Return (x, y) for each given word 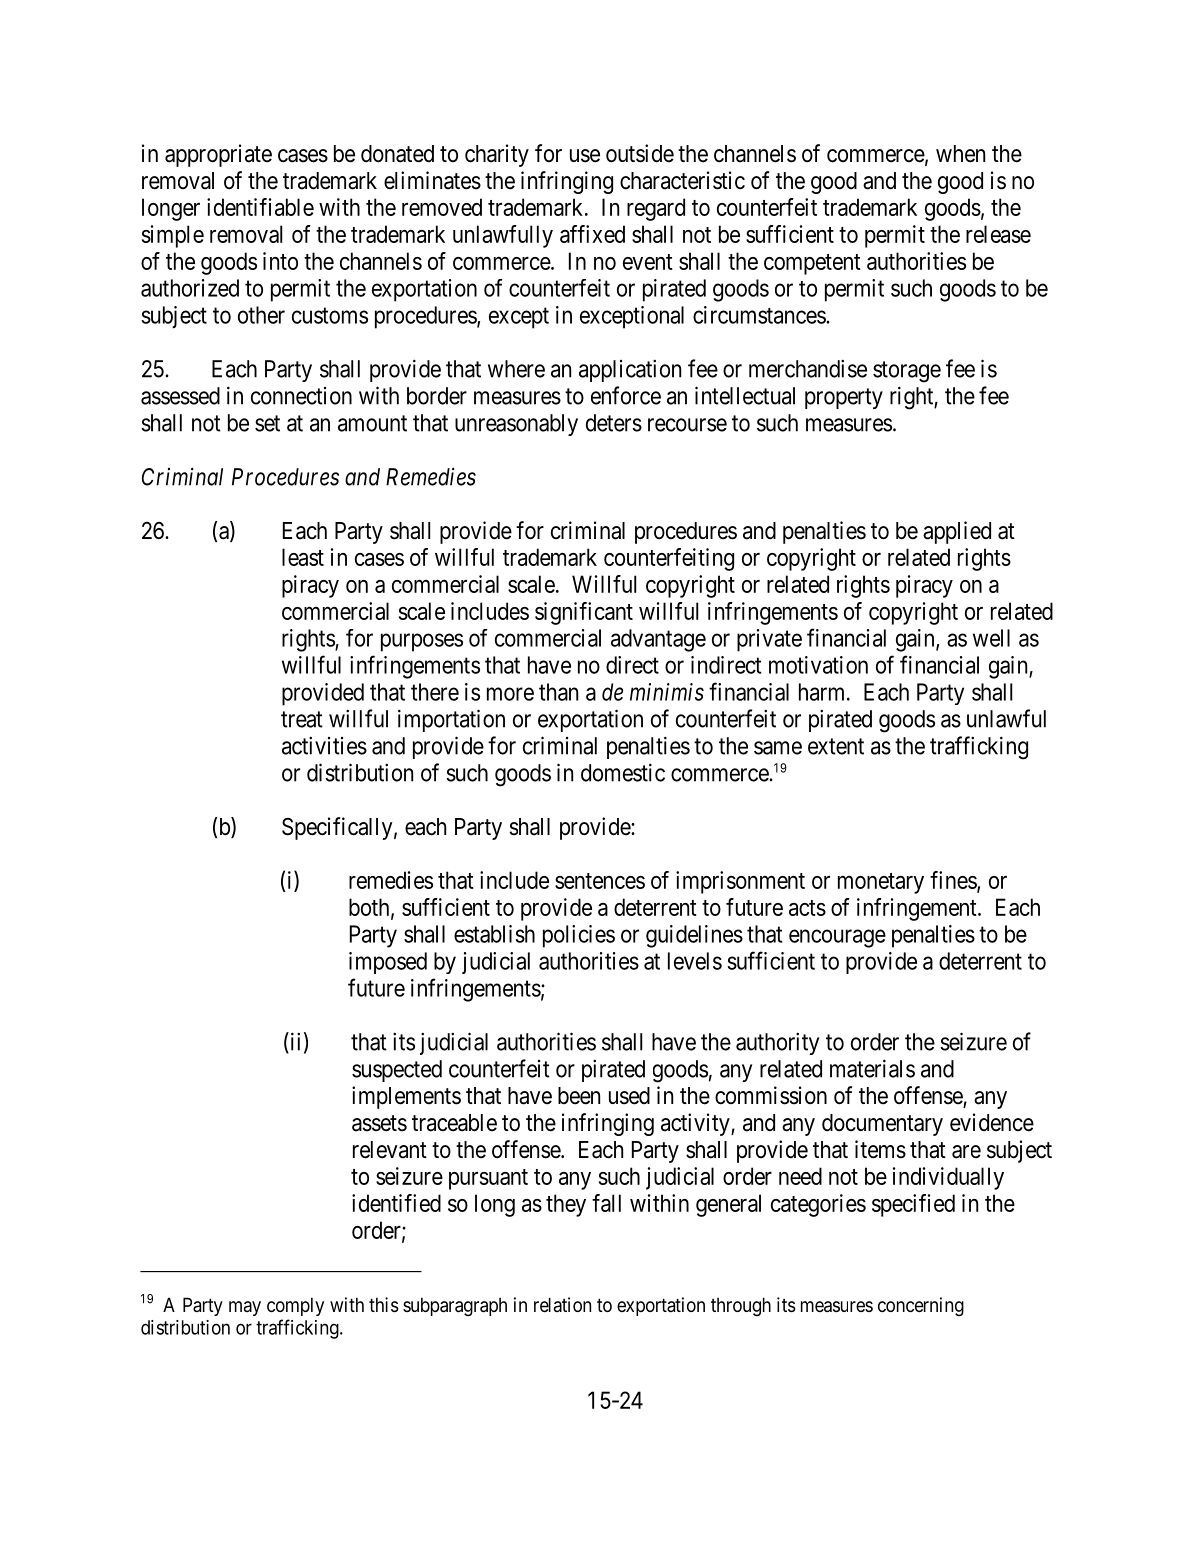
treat (302, 719)
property (844, 398)
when (960, 154)
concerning (921, 1306)
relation (562, 1304)
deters (614, 423)
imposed (388, 963)
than (558, 692)
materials (872, 1068)
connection (301, 396)
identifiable (260, 207)
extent (836, 746)
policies (579, 936)
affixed (592, 234)
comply (295, 1306)
